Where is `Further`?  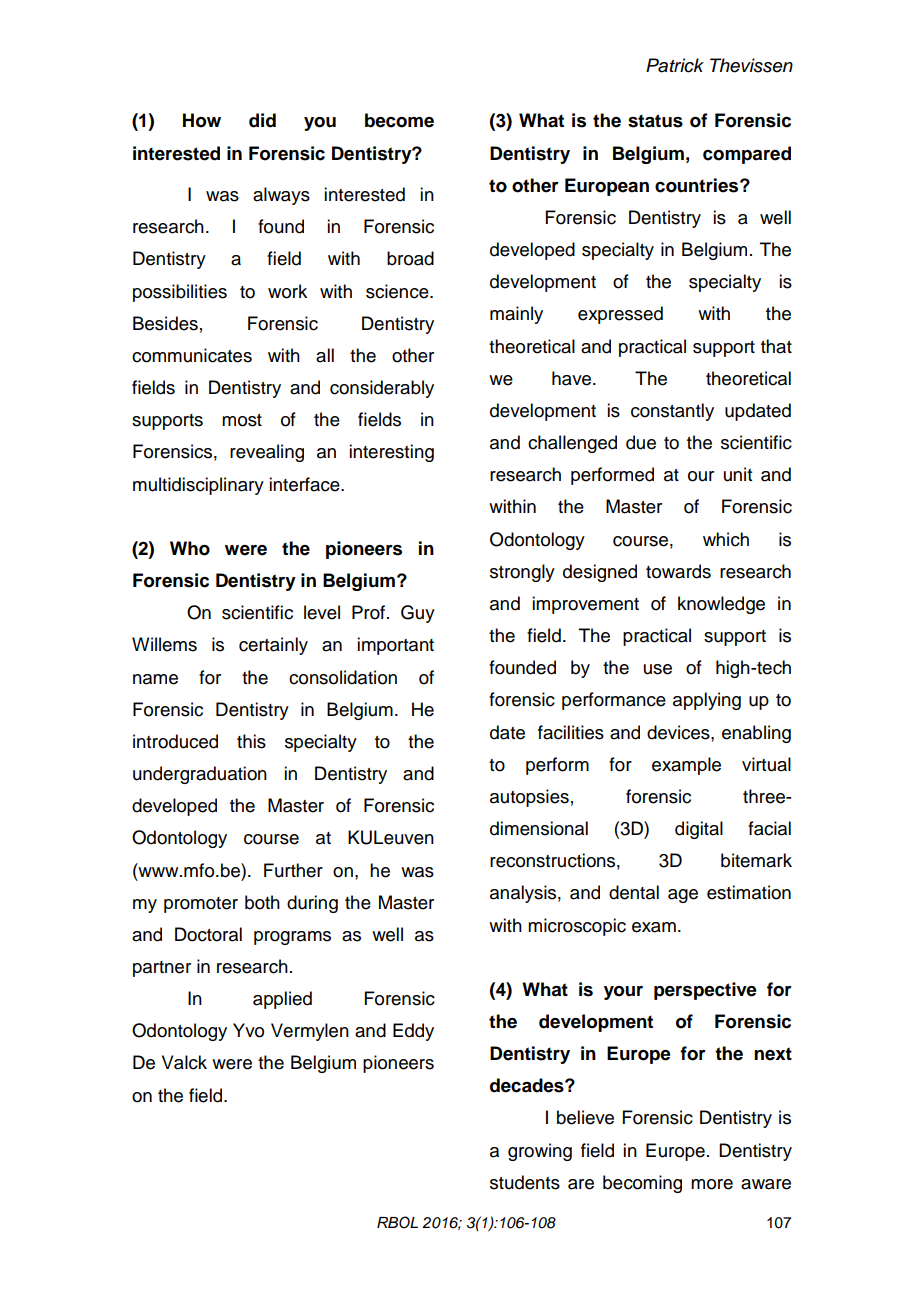 Further is located at coordinates (293, 870).
